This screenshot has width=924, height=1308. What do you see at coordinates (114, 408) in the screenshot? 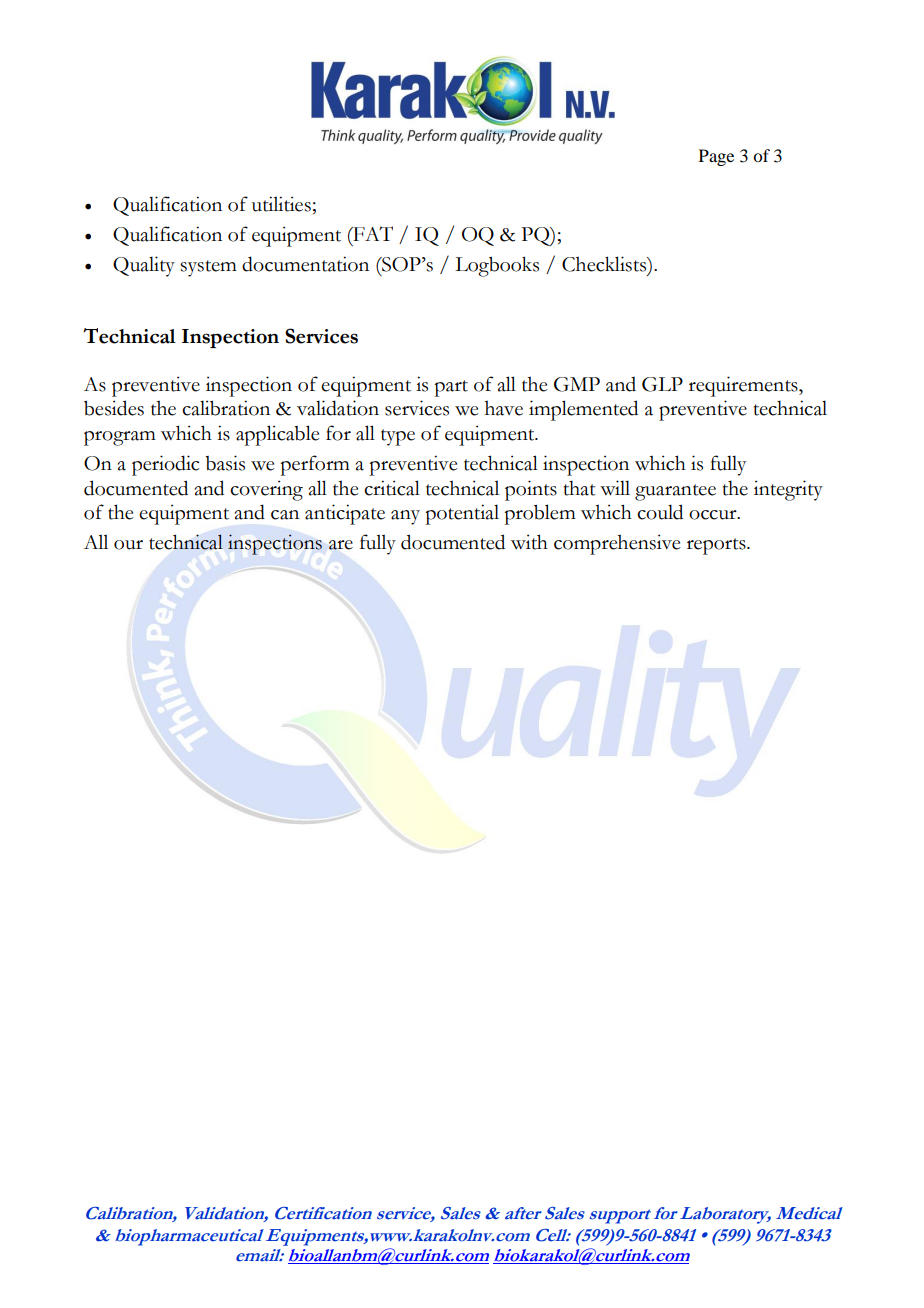
I see `besides` at bounding box center [114, 408].
